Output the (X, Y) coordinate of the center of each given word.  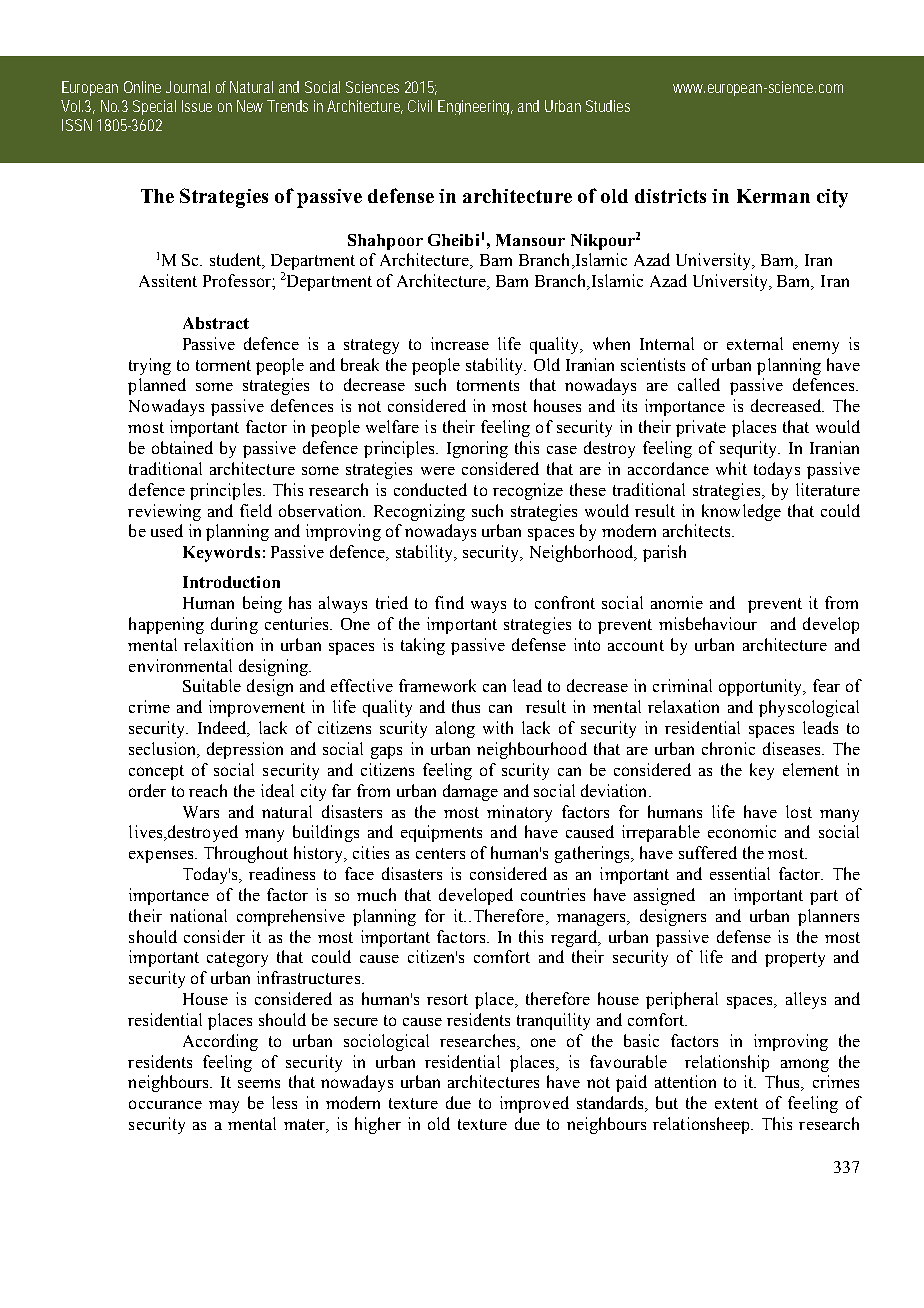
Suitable (212, 685)
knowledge (741, 512)
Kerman (773, 196)
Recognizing (419, 512)
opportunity (762, 687)
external (755, 343)
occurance (165, 1104)
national (198, 915)
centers (440, 853)
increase (460, 343)
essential (740, 873)
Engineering (475, 107)
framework (437, 685)
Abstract (216, 323)
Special (154, 107)
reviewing (164, 512)
